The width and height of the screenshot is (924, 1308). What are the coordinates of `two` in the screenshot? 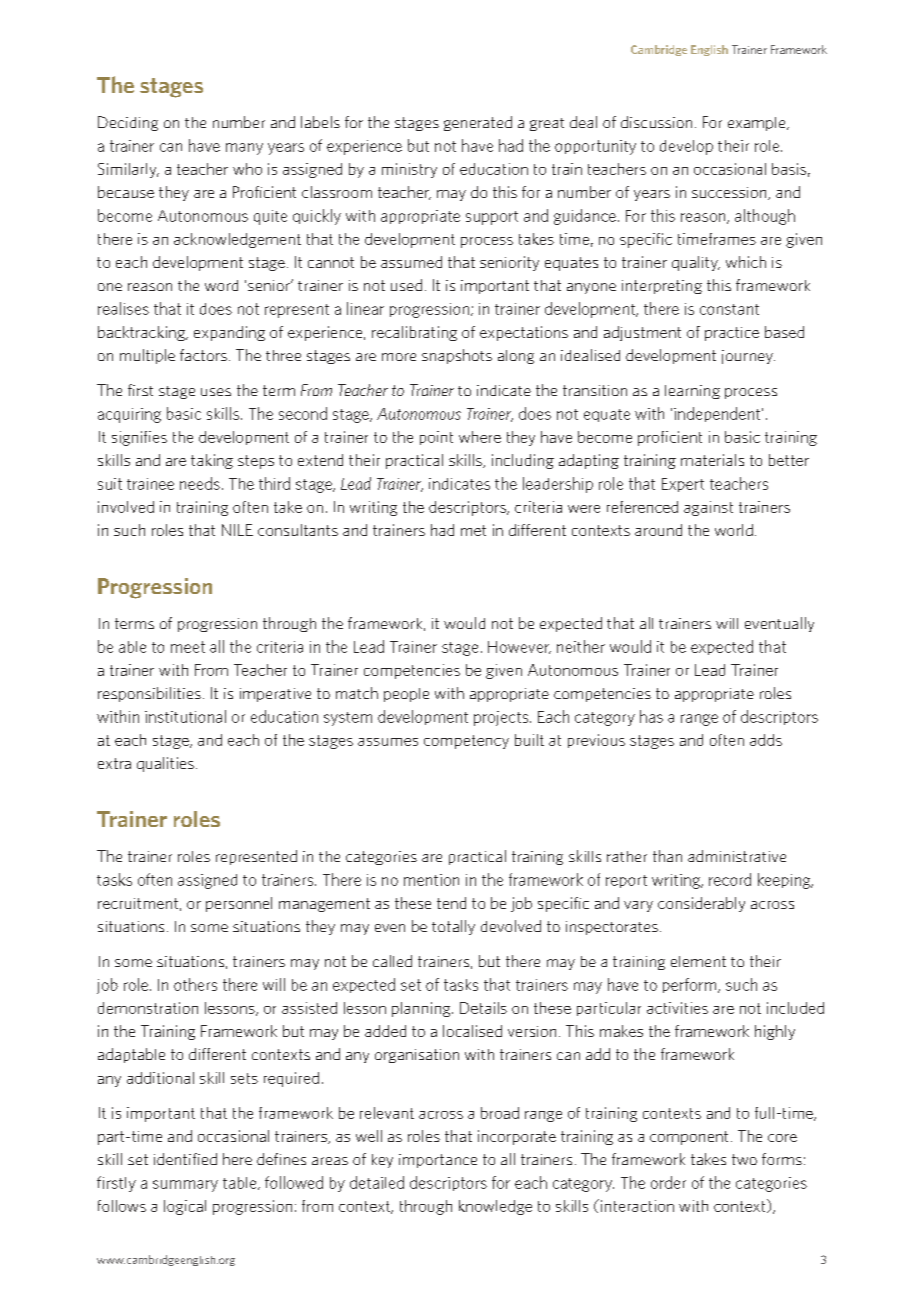 It's located at (744, 1159).
